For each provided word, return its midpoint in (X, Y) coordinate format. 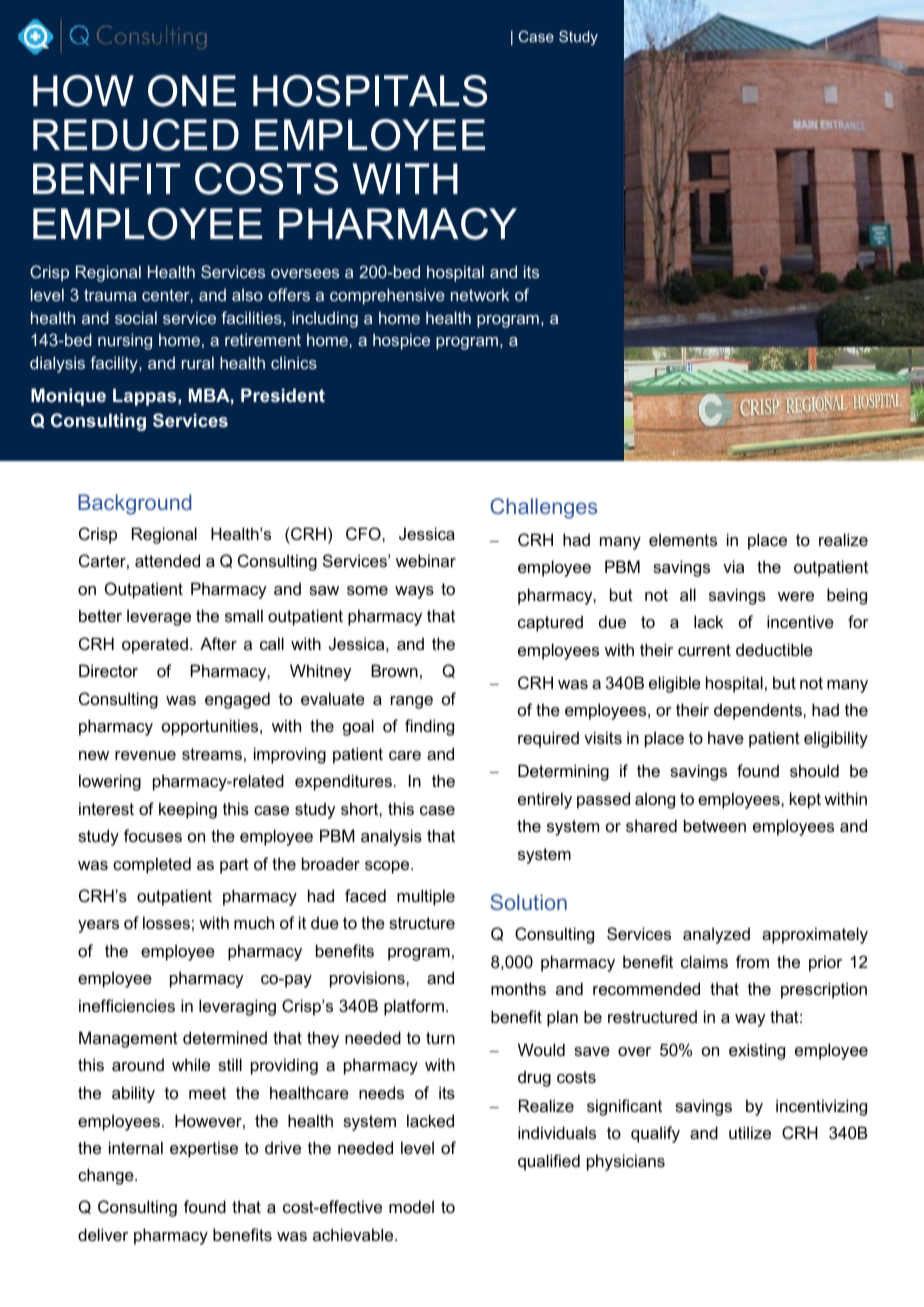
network (480, 294)
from (752, 961)
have (726, 737)
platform (414, 1007)
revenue (145, 755)
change (107, 1176)
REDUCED (136, 135)
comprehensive (387, 296)
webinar (426, 560)
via (733, 566)
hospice (401, 341)
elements (683, 539)
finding (429, 727)
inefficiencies (127, 1005)
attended (167, 560)
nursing (125, 341)
